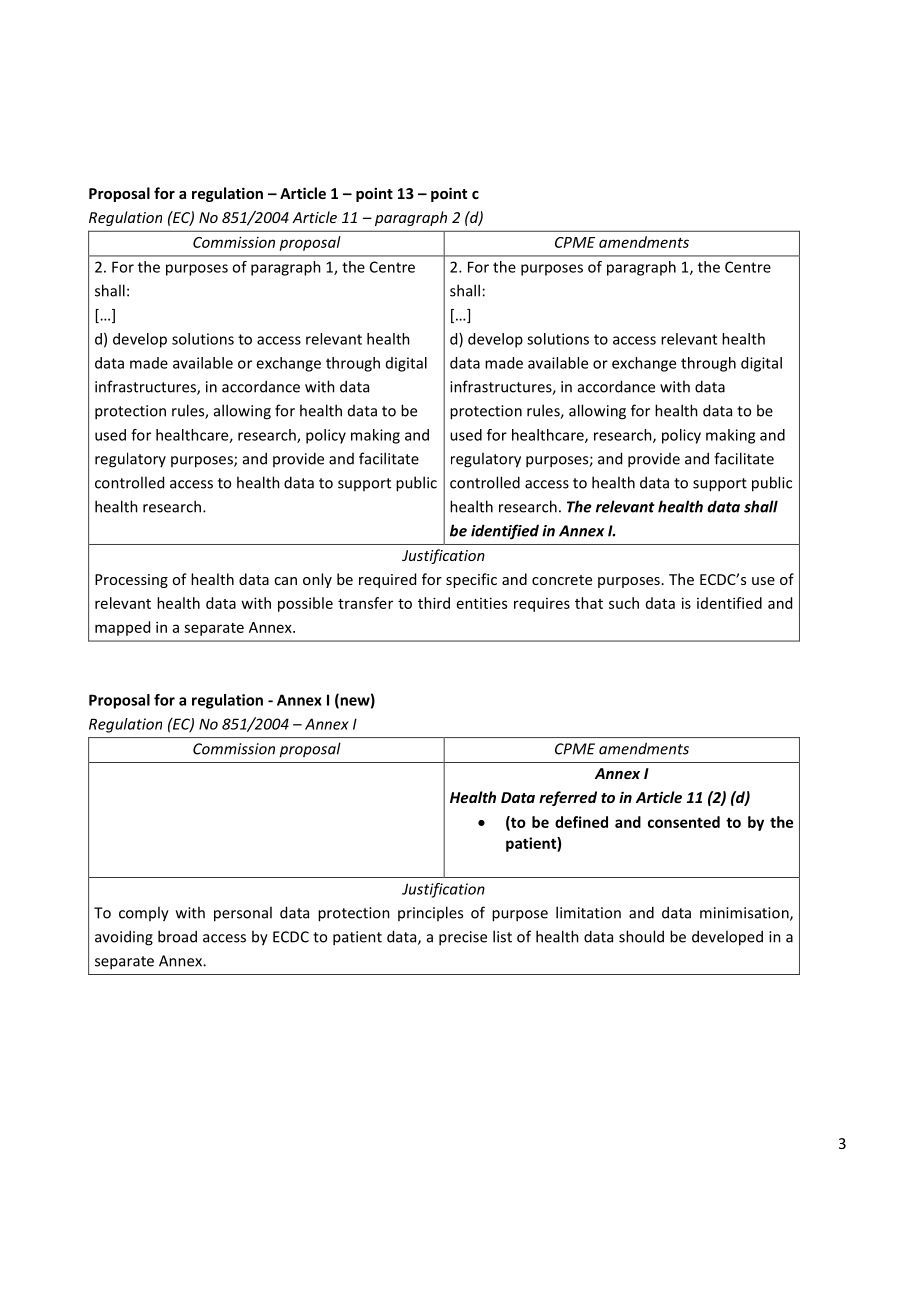  Describe the element at coordinates (131, 581) in the screenshot. I see `Processing` at that location.
